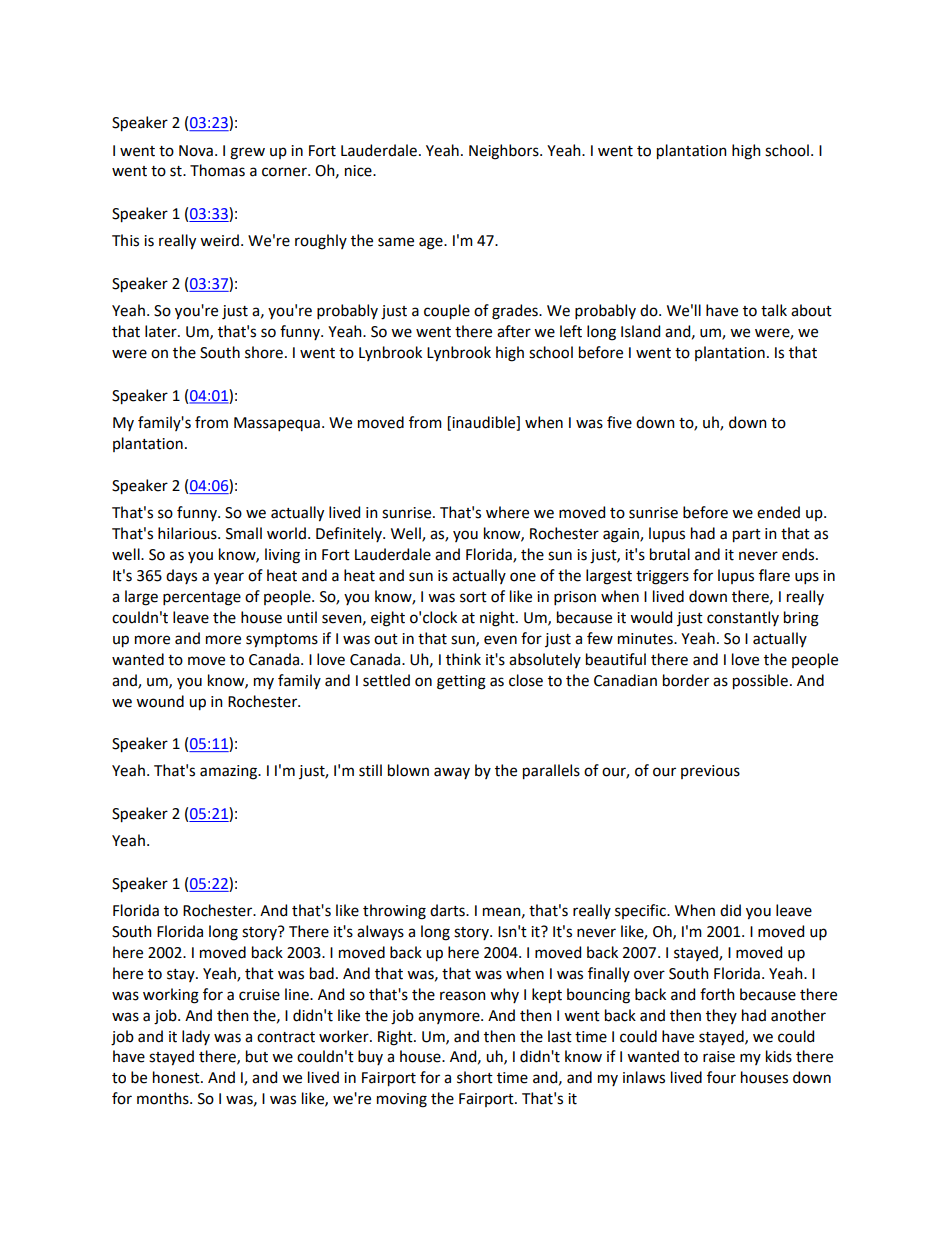 Image resolution: width=952 pixels, height=1233 pixels. I want to click on Neighbors, so click(505, 152).
